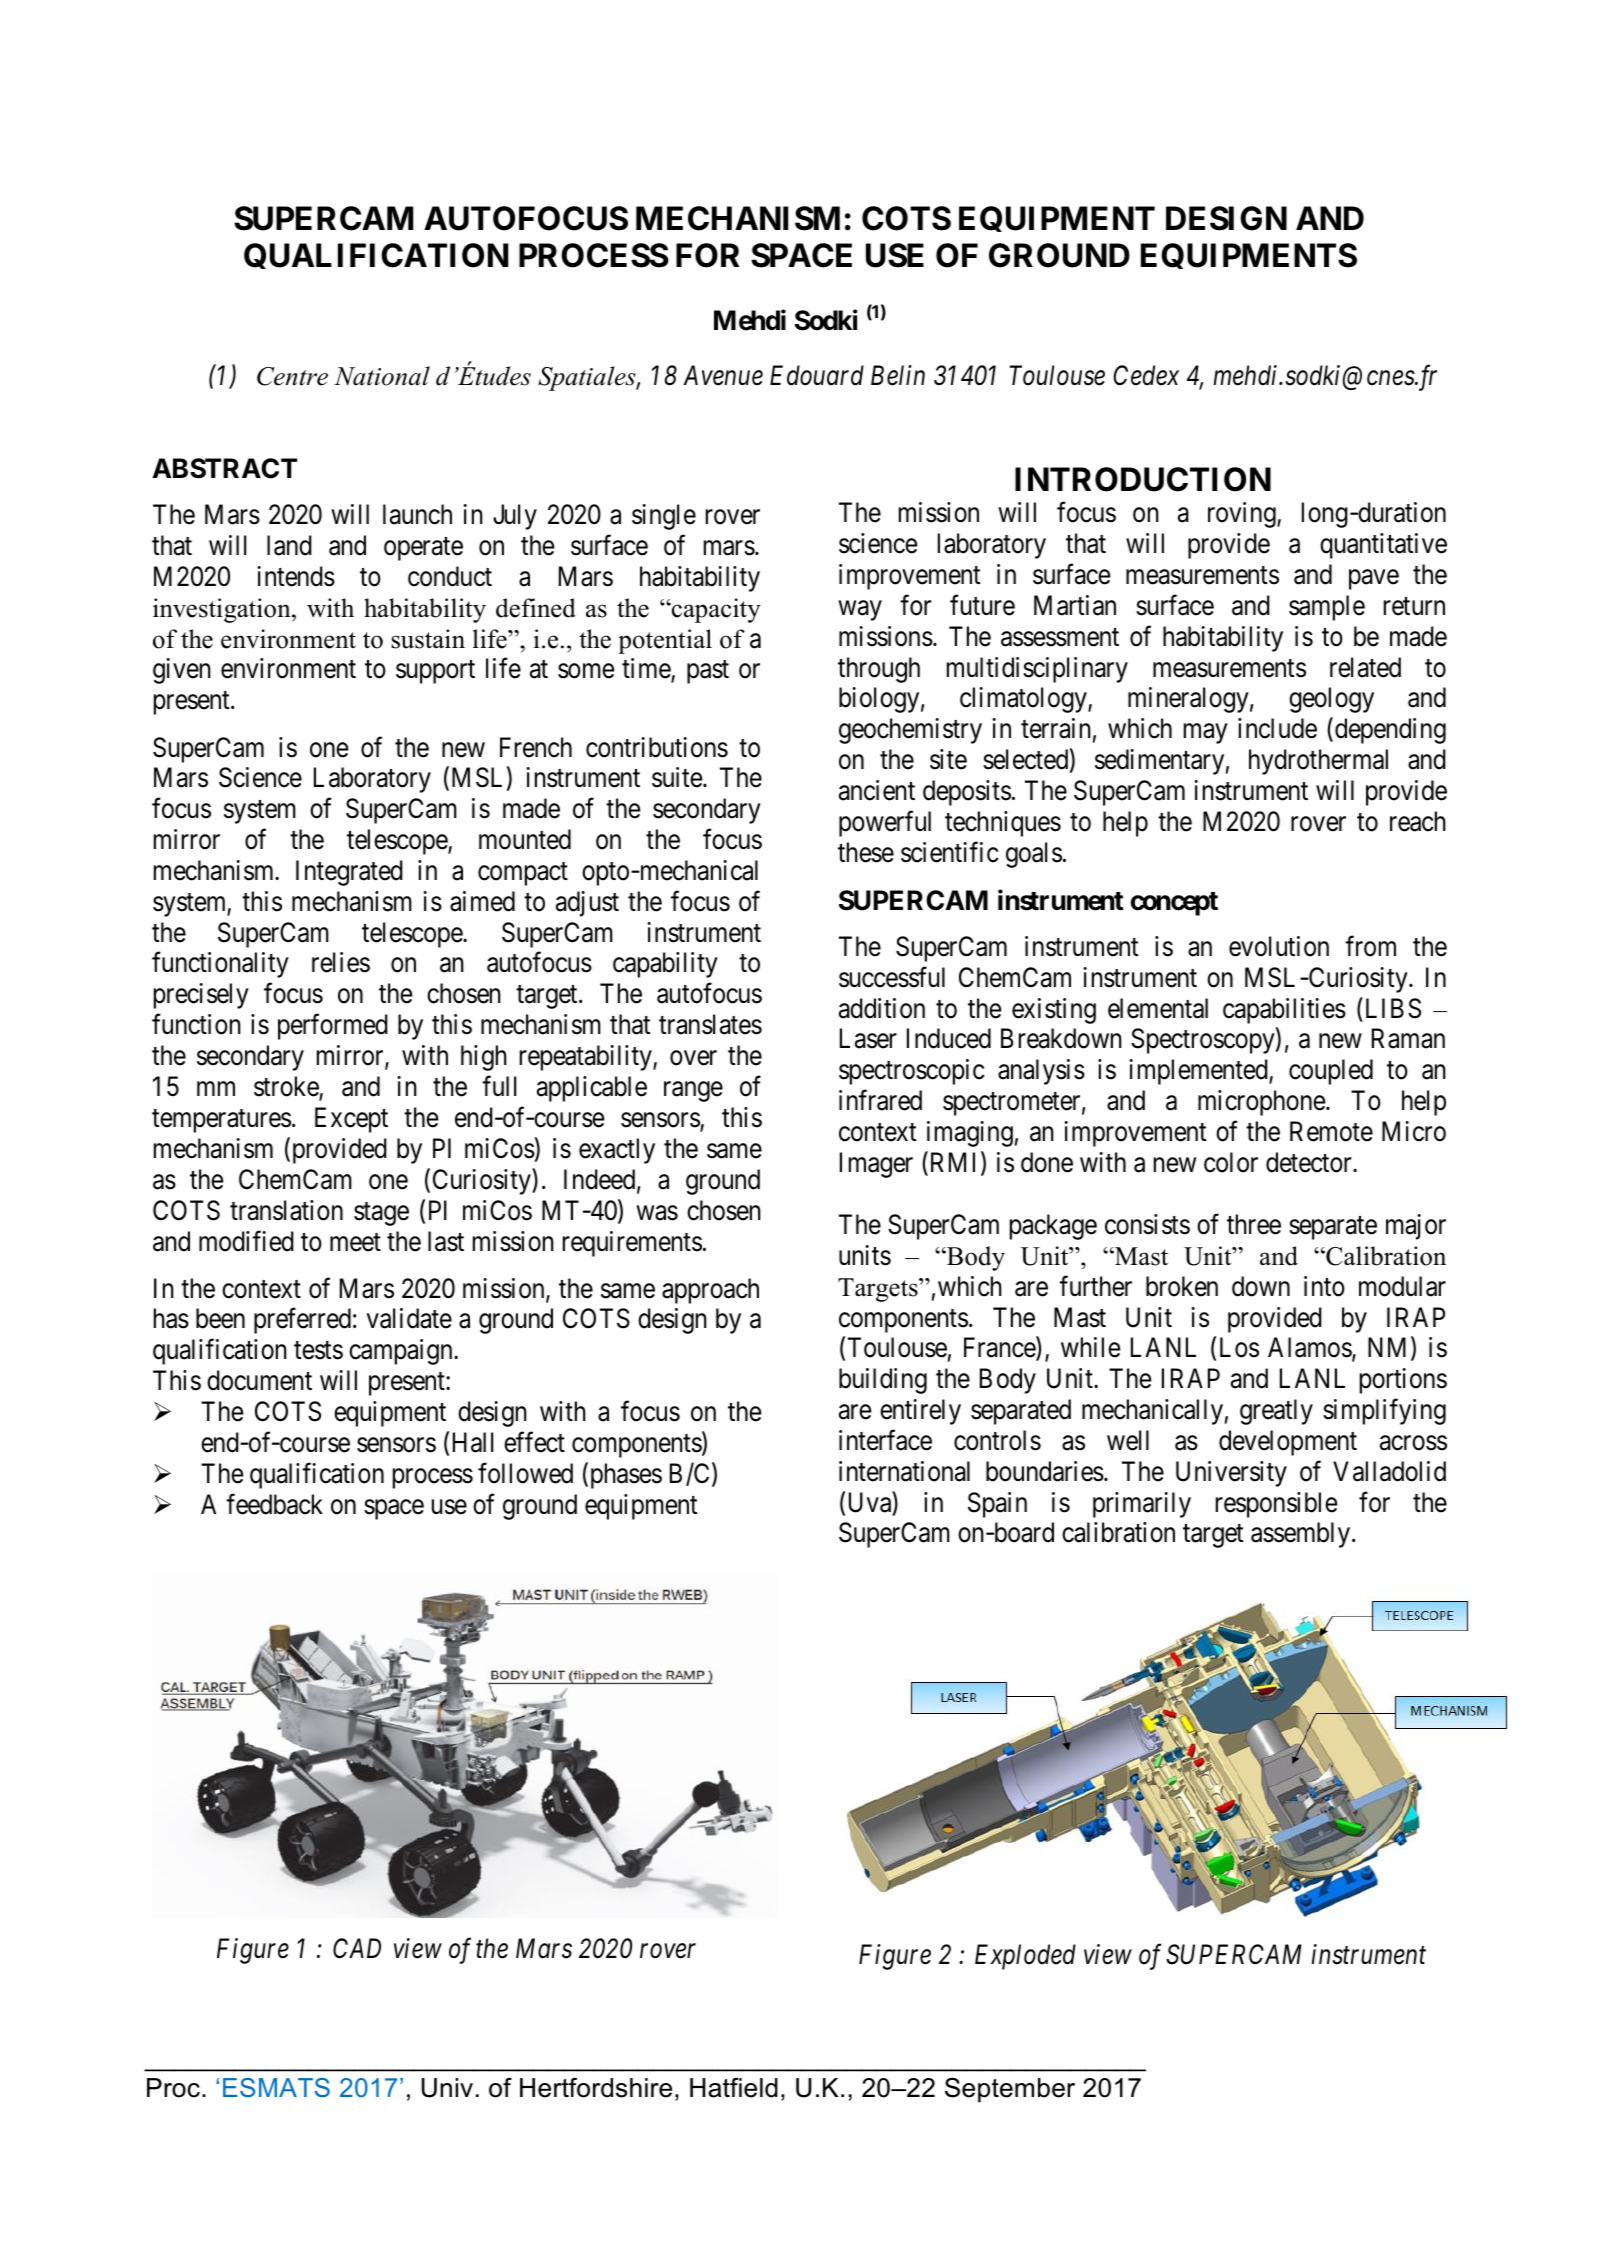 The image size is (1599, 2261). I want to click on meet, so click(355, 1242).
